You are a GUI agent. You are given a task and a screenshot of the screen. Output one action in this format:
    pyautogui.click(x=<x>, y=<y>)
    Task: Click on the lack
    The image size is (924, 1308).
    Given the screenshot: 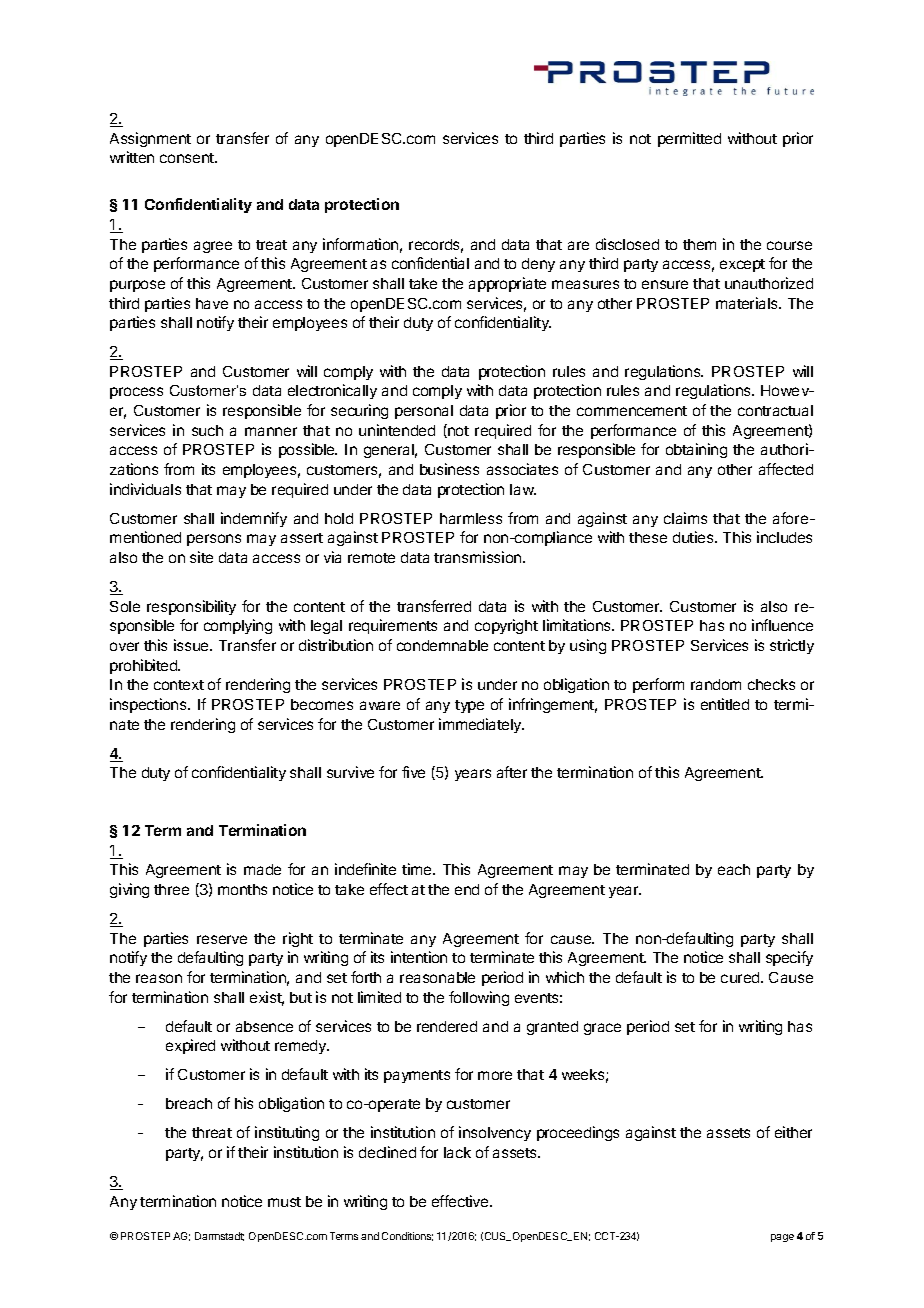 What is the action you would take?
    pyautogui.click(x=457, y=1152)
